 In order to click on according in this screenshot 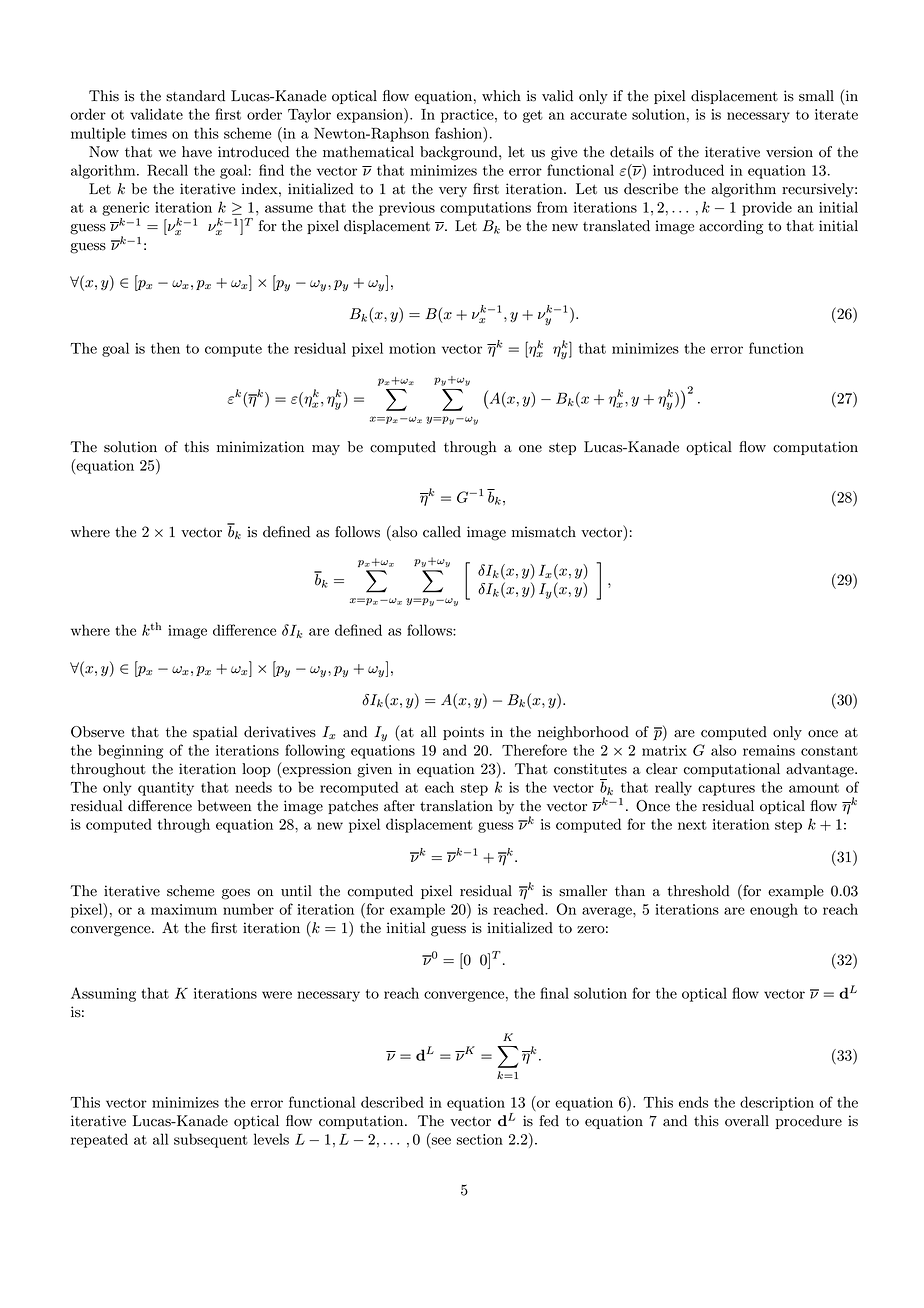, I will do `click(731, 227)`.
